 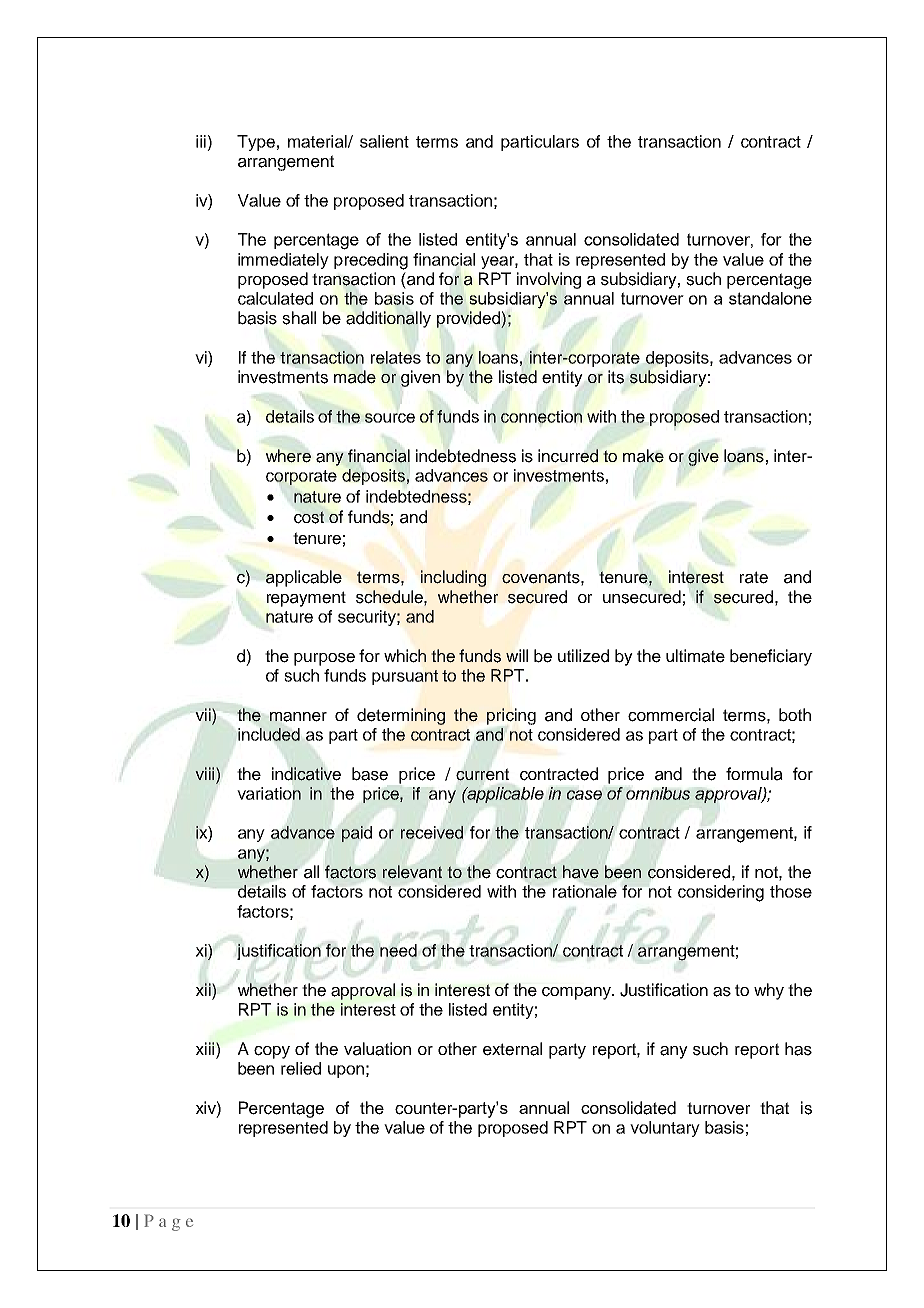 I want to click on will, so click(x=517, y=655).
